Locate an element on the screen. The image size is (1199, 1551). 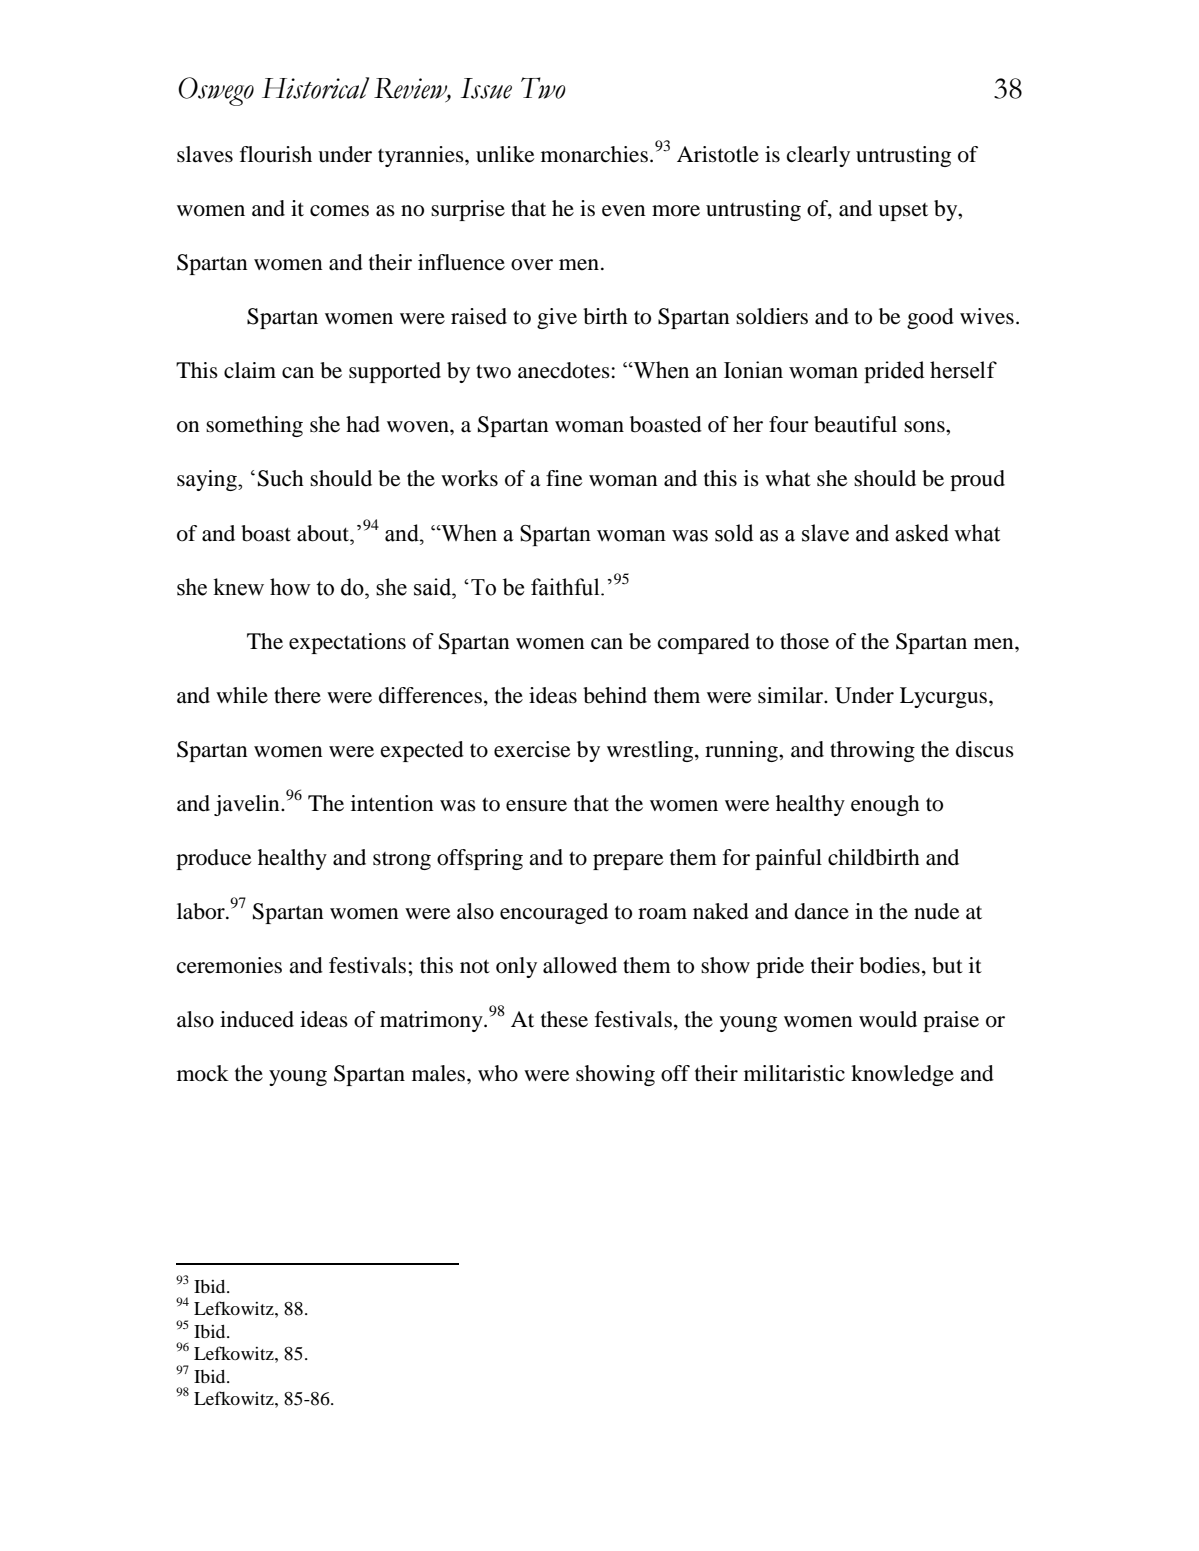
Historical is located at coordinates (315, 88).
